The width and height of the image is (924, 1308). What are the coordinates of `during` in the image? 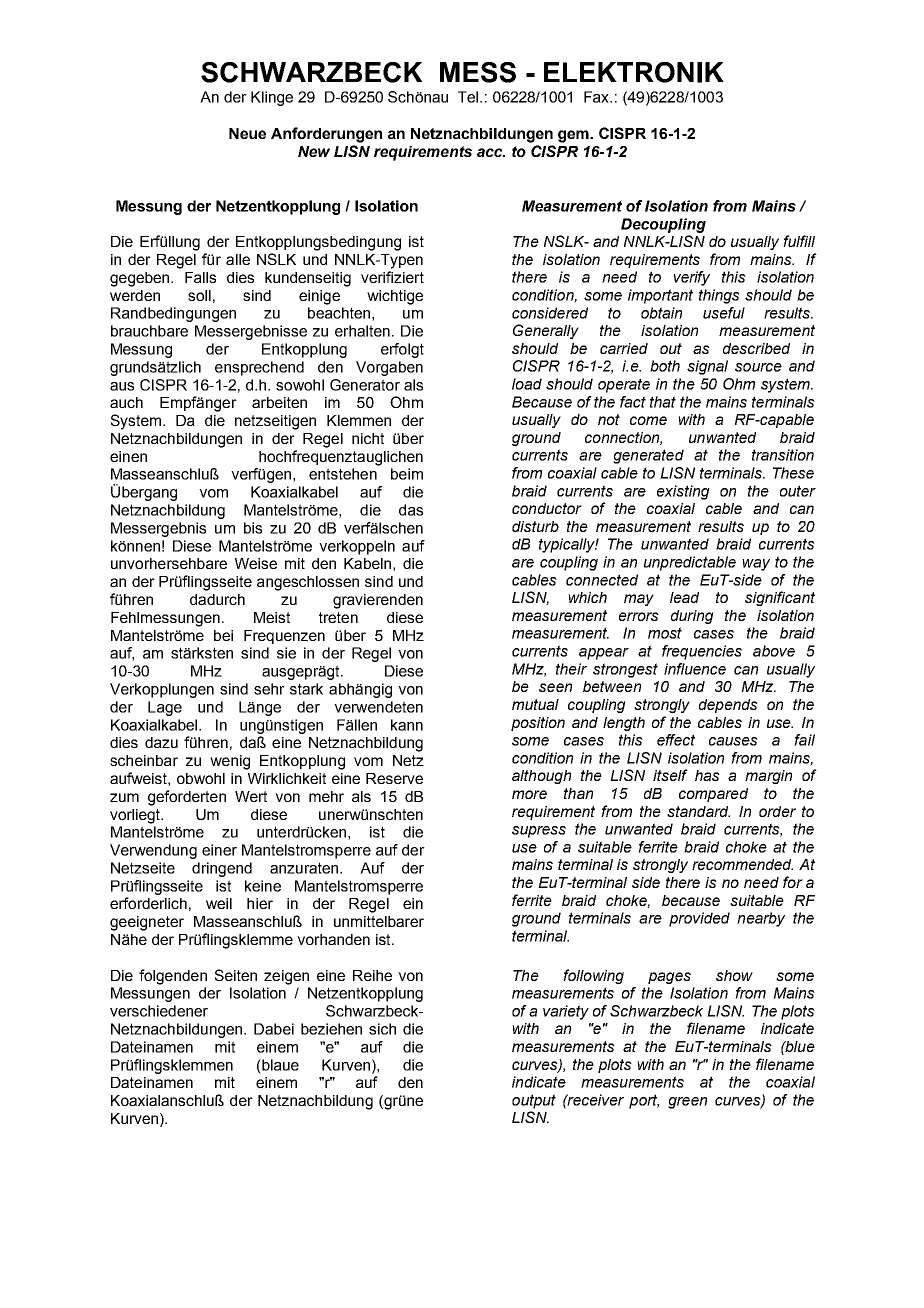 It's located at (692, 617).
